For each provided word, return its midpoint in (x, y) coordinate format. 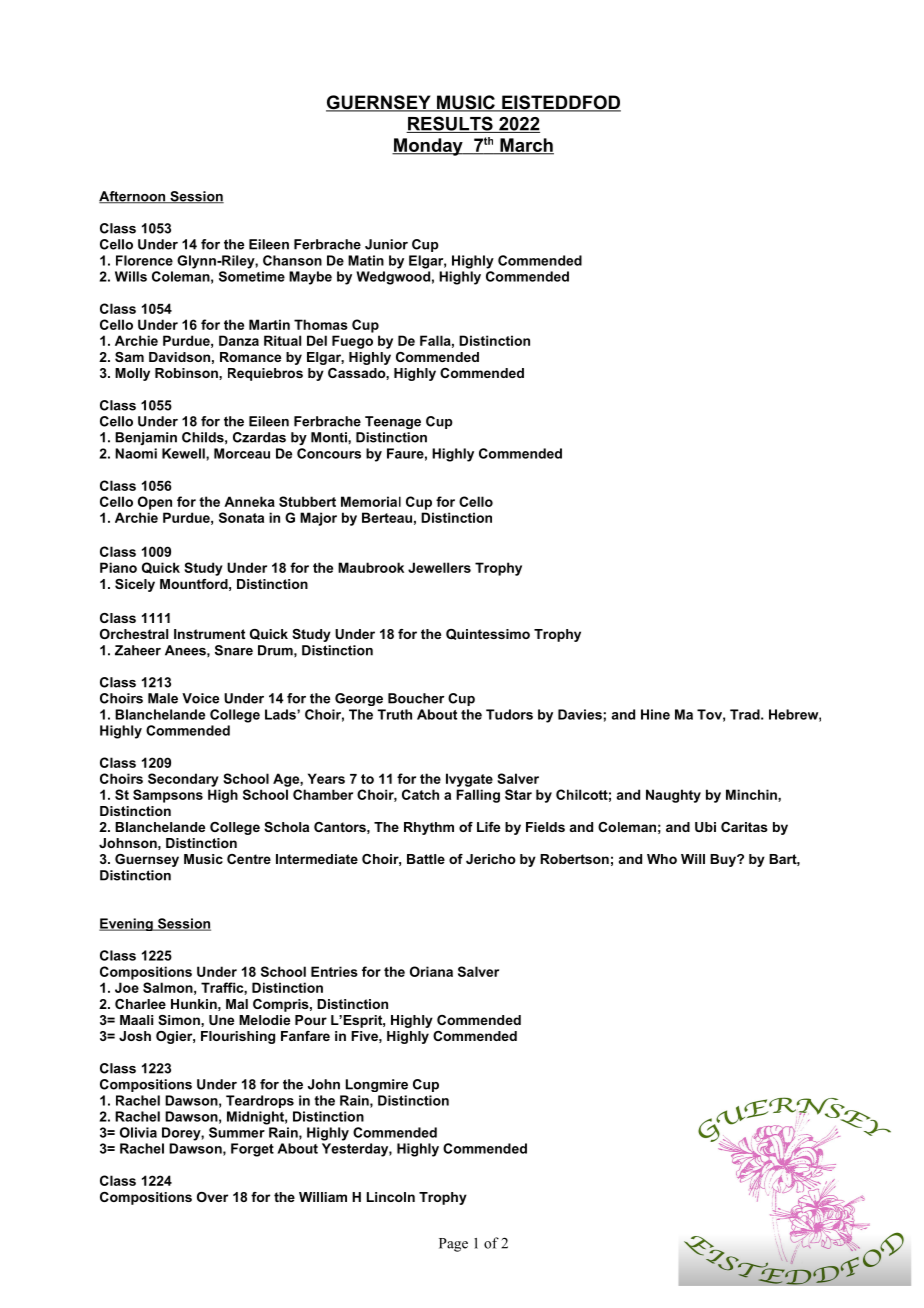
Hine (655, 714)
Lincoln (391, 1197)
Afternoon (133, 197)
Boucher (416, 698)
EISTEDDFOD (560, 103)
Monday (428, 147)
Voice (200, 698)
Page (453, 1245)
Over (212, 1197)
